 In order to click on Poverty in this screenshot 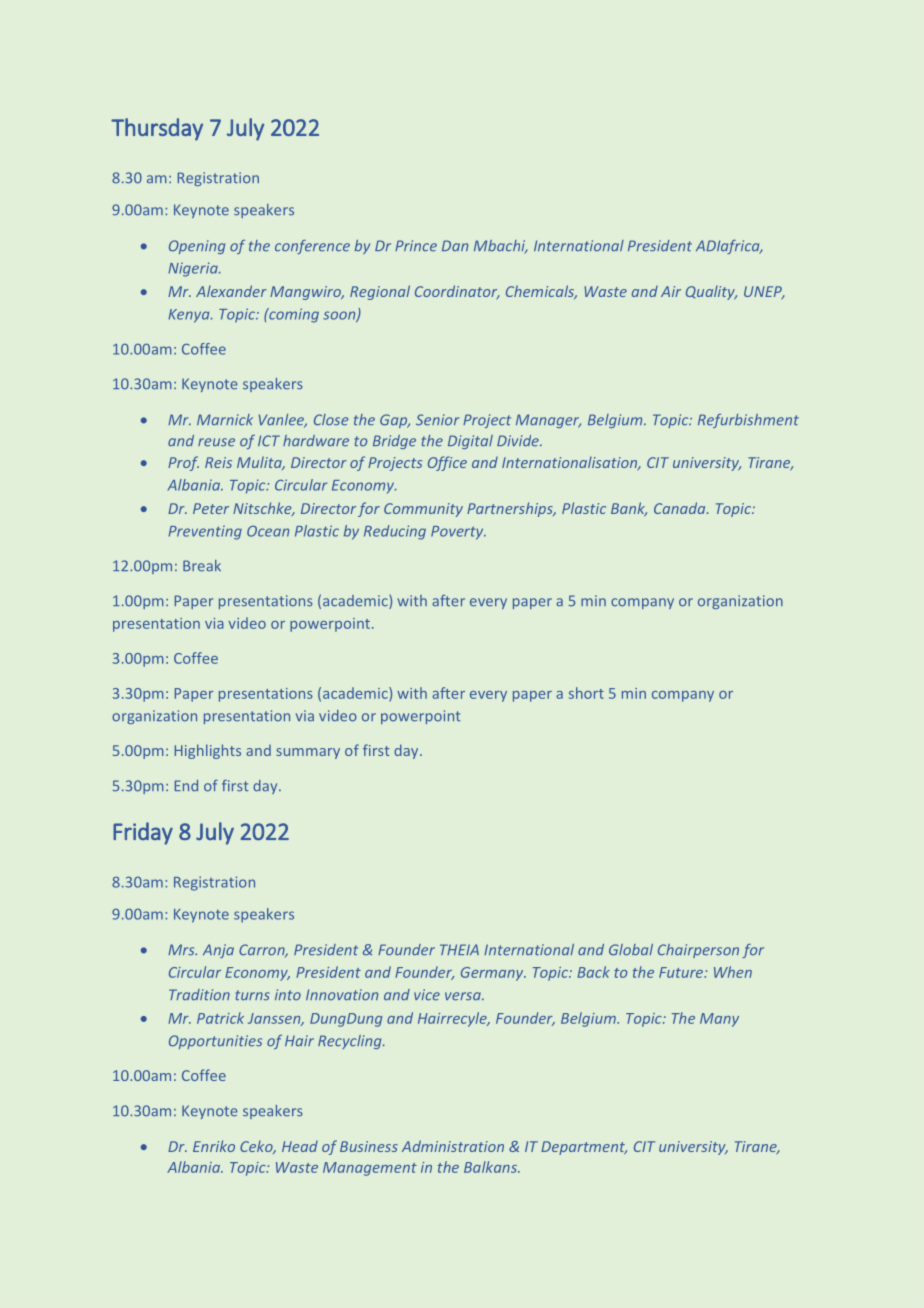, I will do `click(458, 533)`.
